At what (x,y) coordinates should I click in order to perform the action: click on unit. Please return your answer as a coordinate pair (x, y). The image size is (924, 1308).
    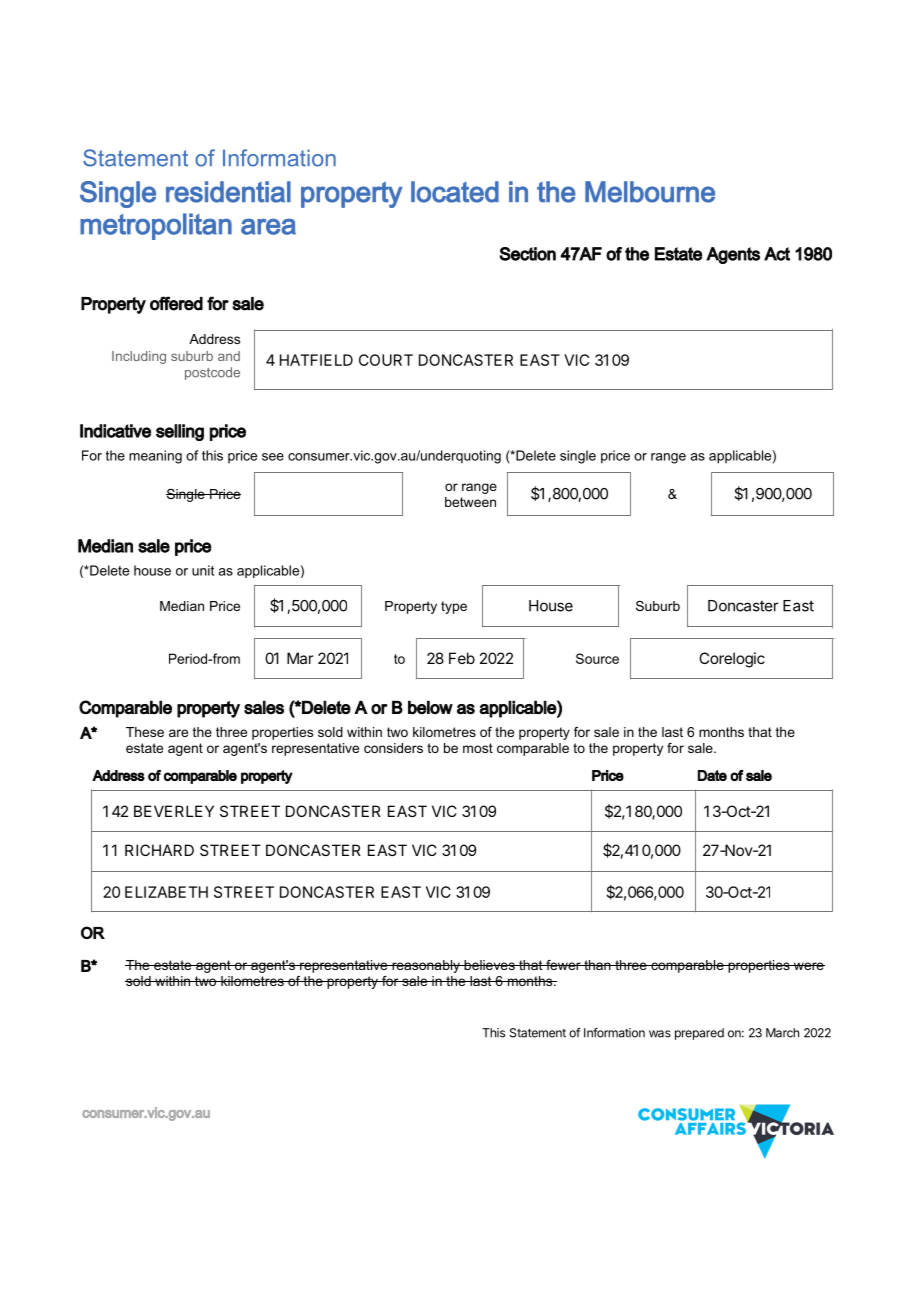
    Looking at the image, I should click on (203, 570).
